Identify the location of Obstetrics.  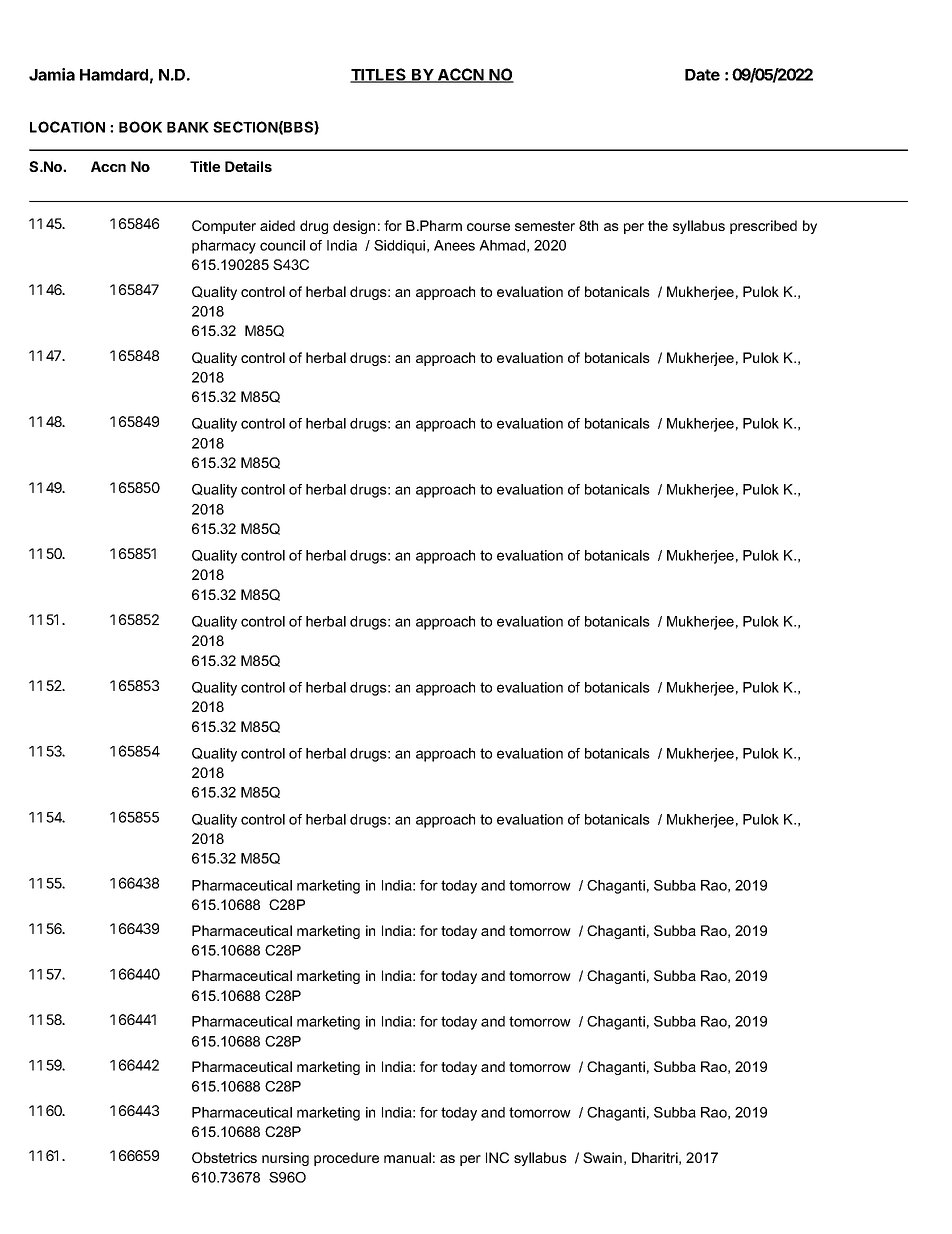
(224, 1157).
